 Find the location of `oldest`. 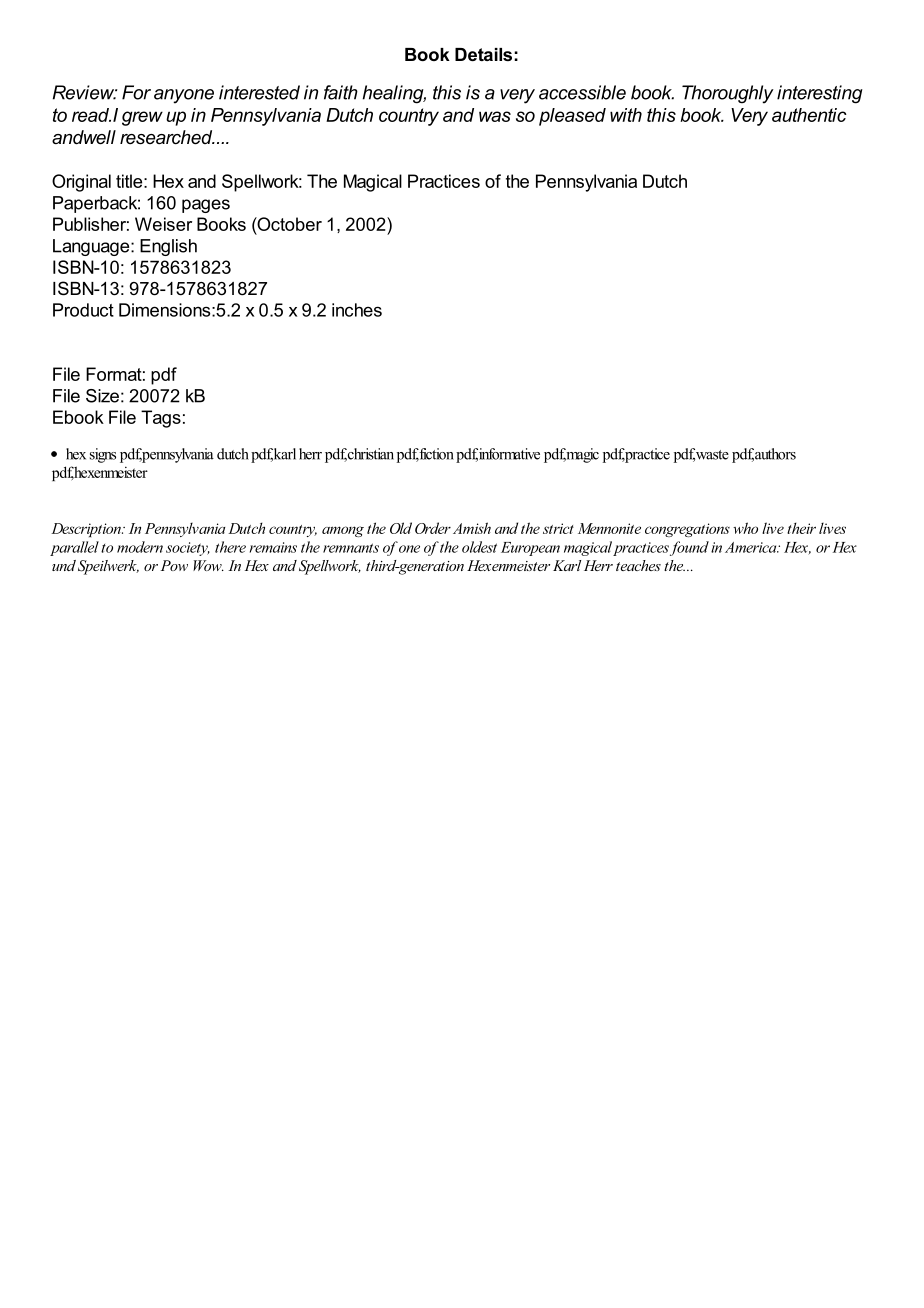

oldest is located at coordinates (479, 547).
